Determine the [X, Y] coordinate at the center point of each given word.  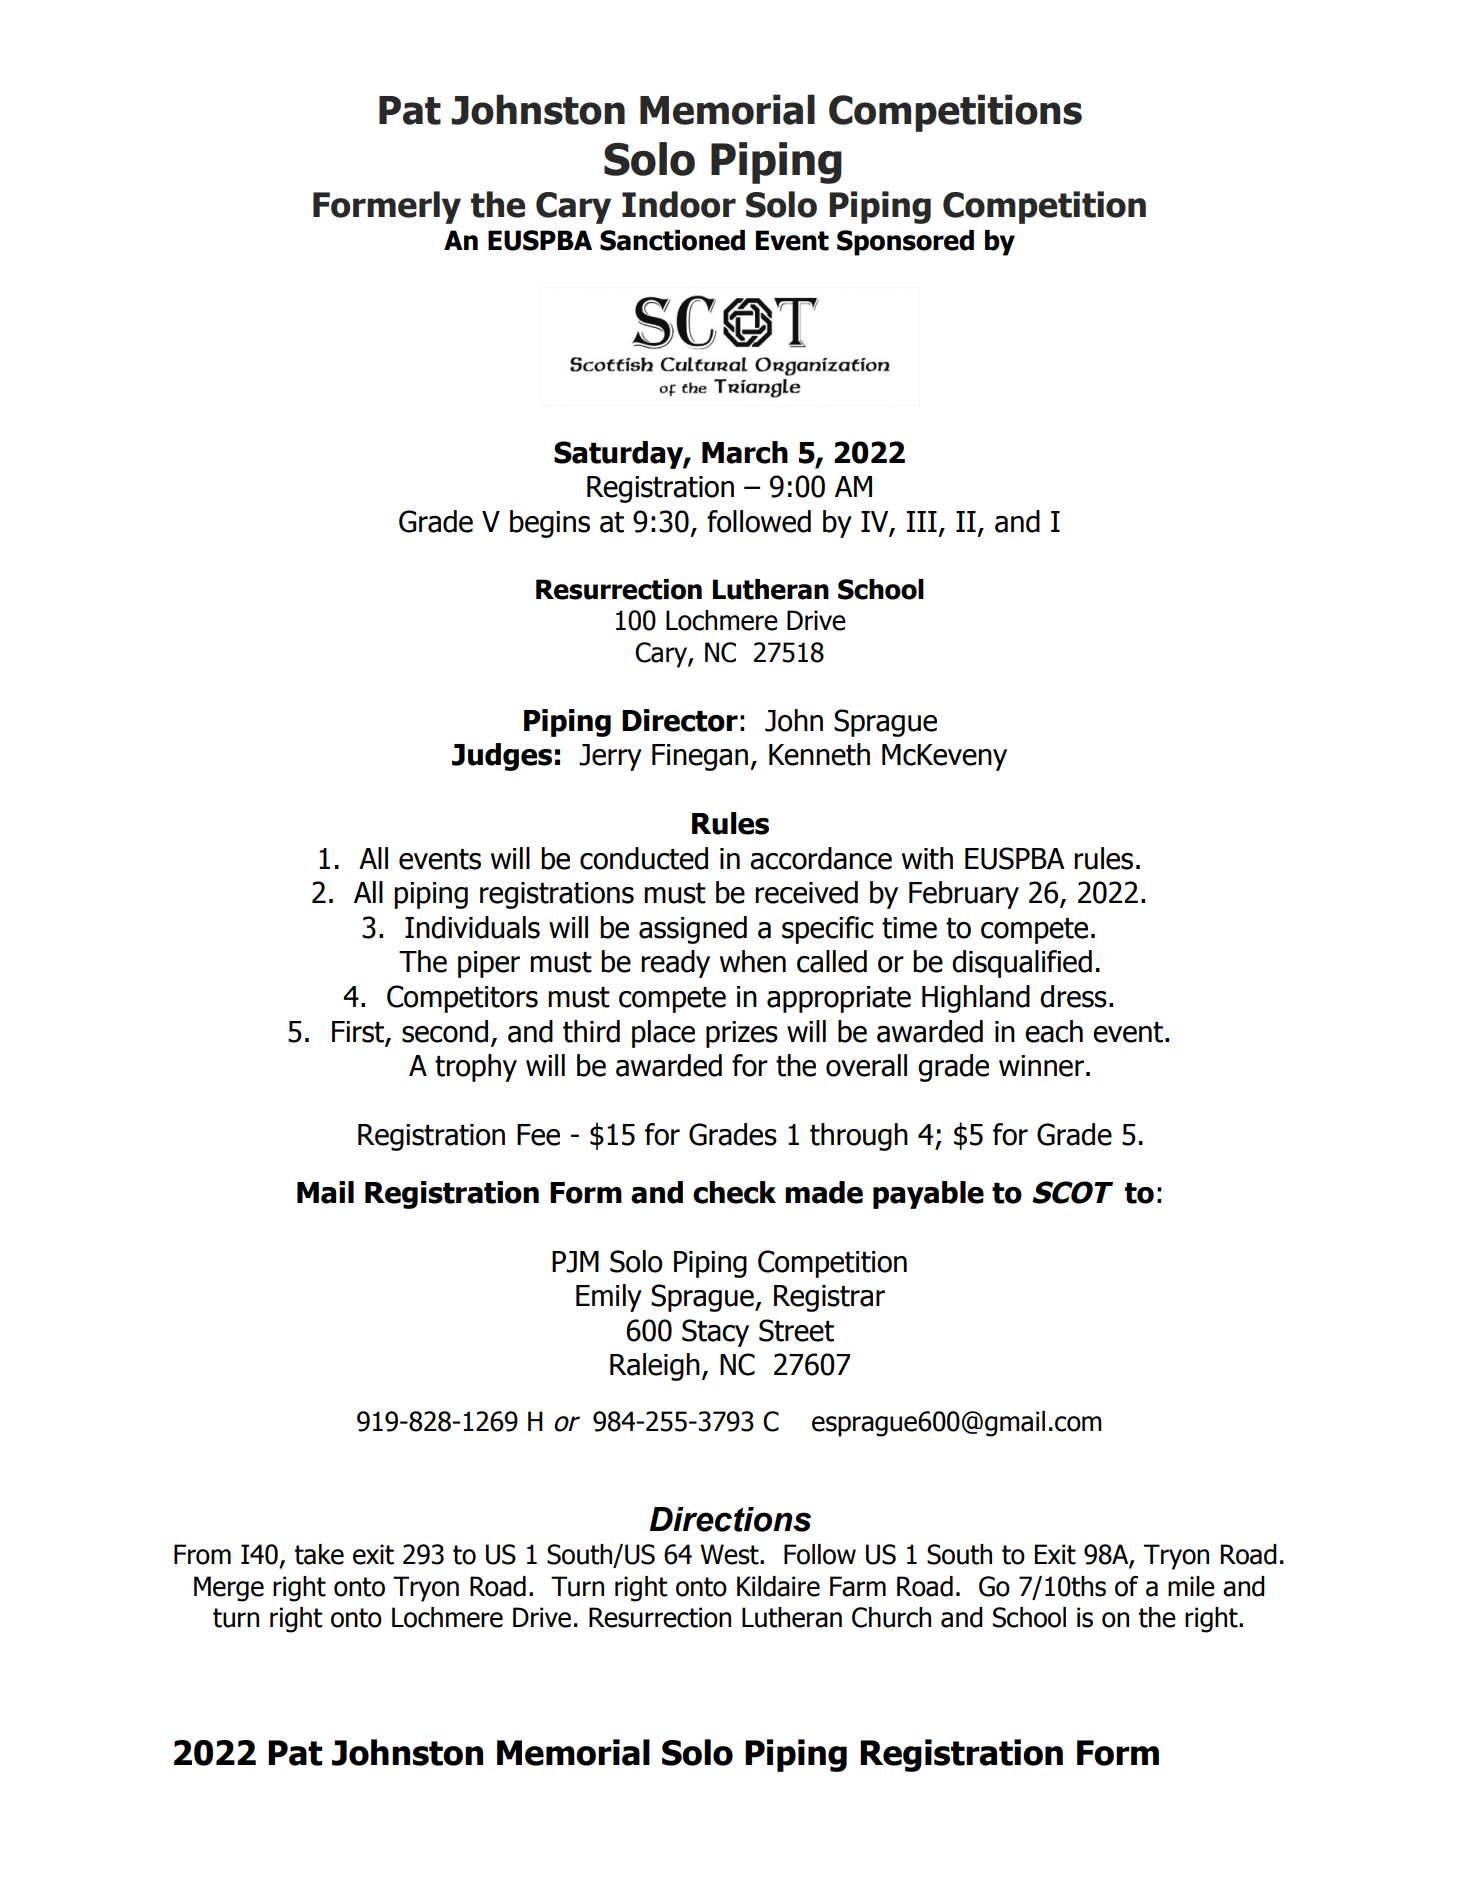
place [663, 1034]
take [319, 1554]
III [922, 521]
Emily [609, 1298]
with [927, 858]
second [445, 1031]
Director [680, 720]
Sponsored [905, 243]
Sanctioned [672, 240]
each [1054, 1031]
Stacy [715, 1333]
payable [928, 1195]
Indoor [679, 204]
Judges [502, 757]
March [745, 452]
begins [550, 524]
